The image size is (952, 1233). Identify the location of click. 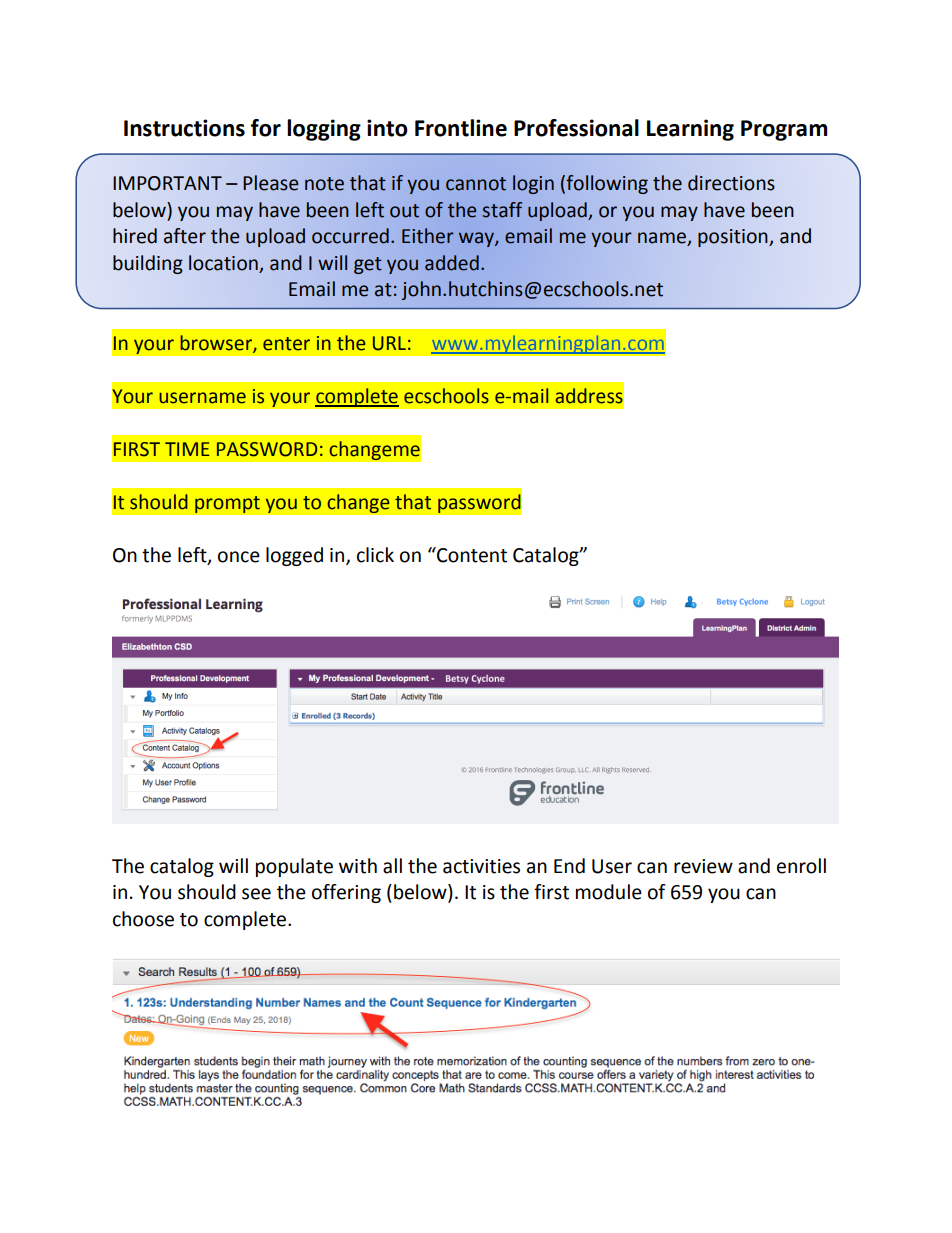
(375, 555).
